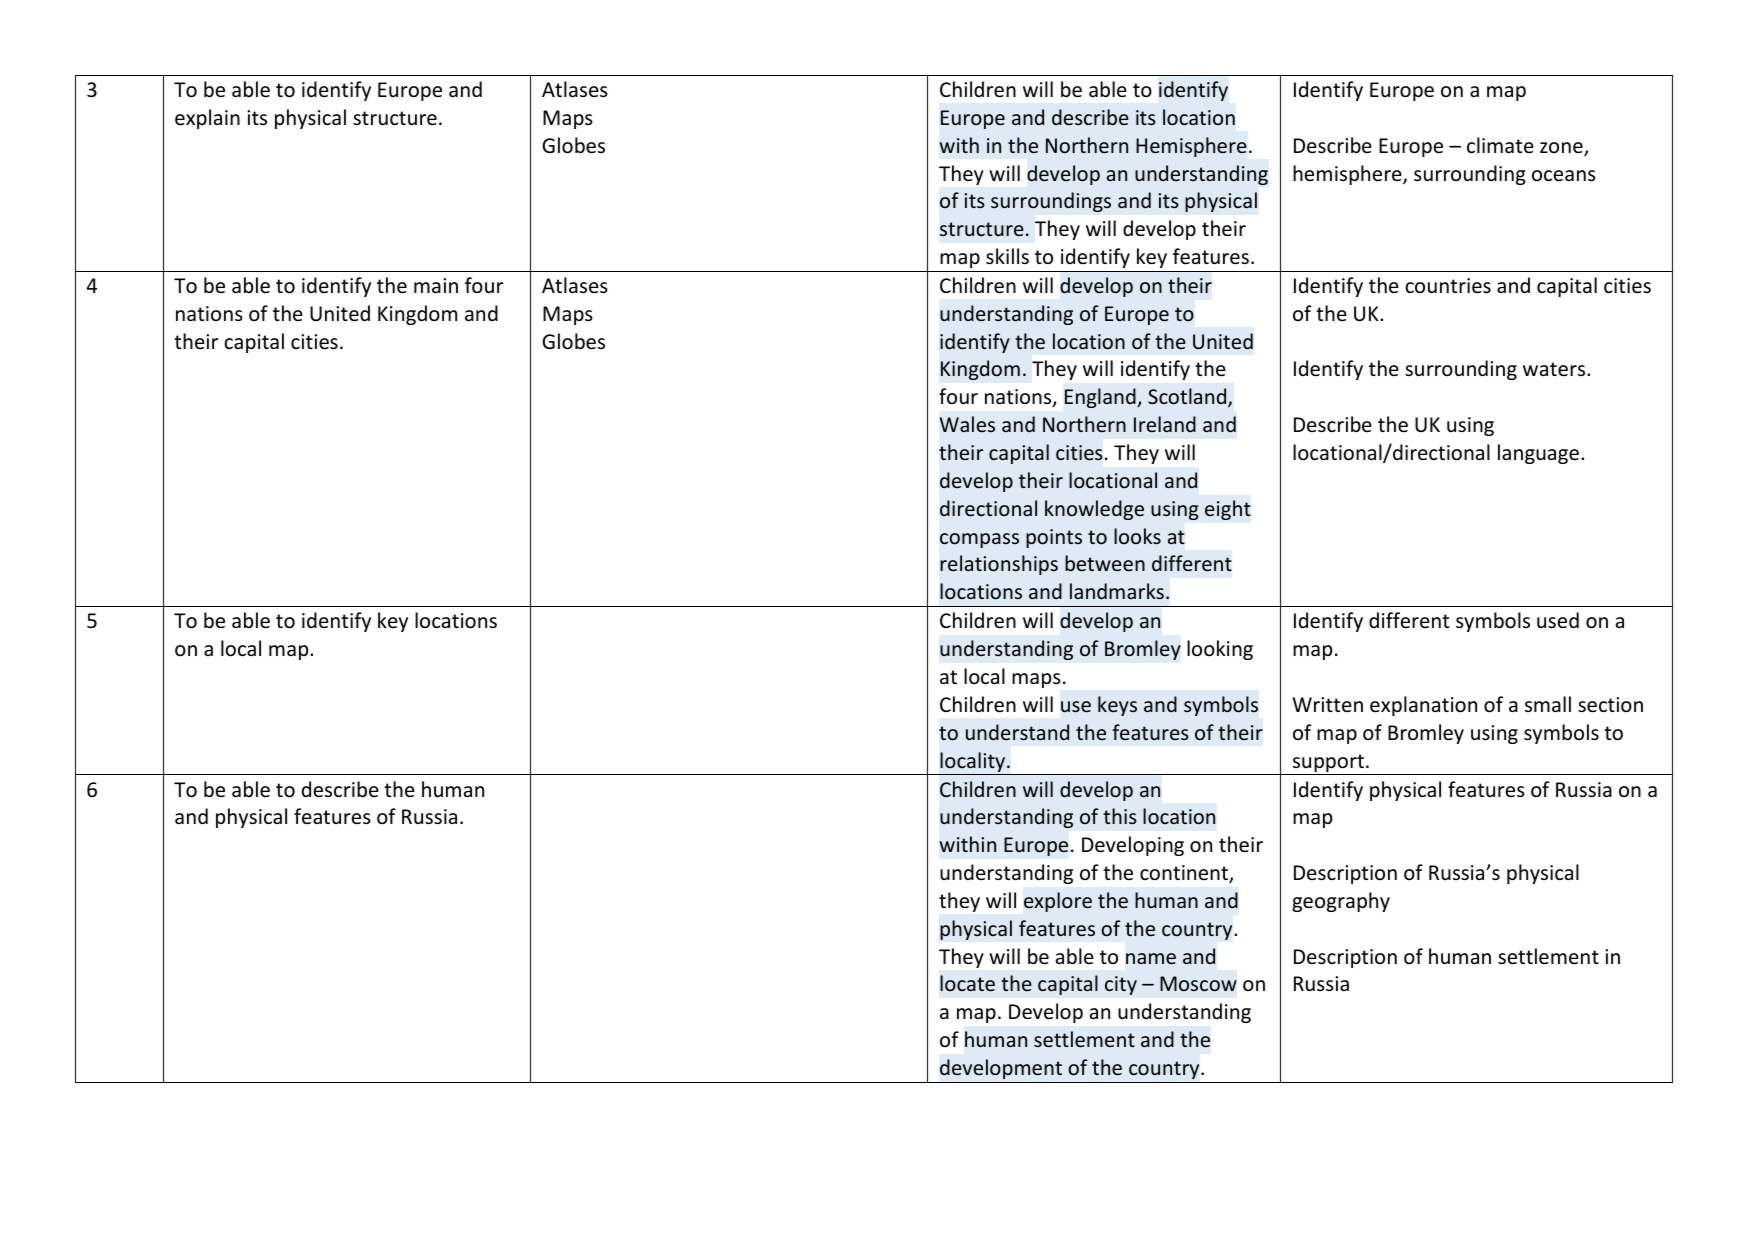  Describe the element at coordinates (999, 565) in the page. I see `relationships` at that location.
